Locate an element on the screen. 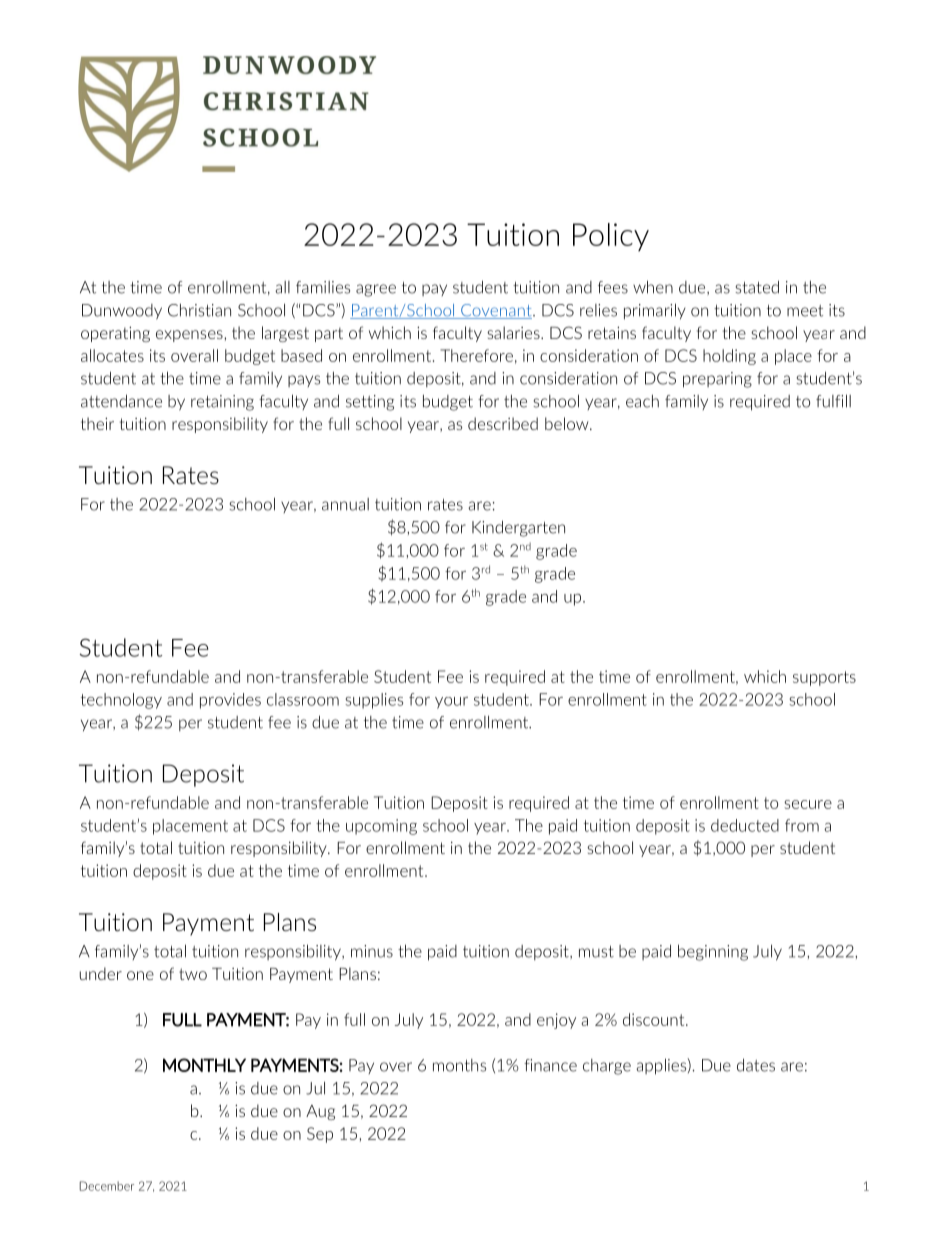 The image size is (952, 1233). Kindergarten is located at coordinates (518, 528).
